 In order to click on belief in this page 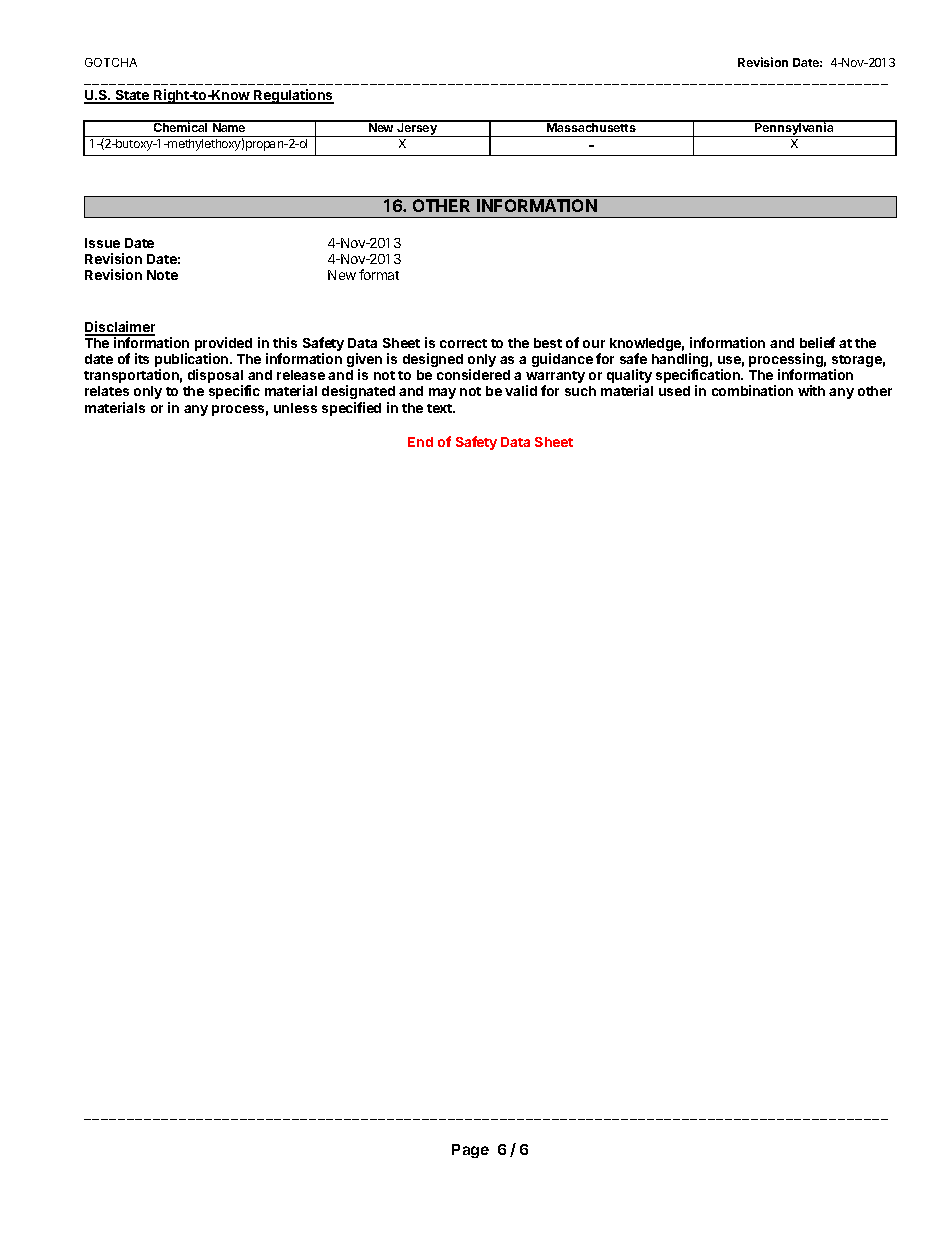, I will do `click(817, 342)`.
